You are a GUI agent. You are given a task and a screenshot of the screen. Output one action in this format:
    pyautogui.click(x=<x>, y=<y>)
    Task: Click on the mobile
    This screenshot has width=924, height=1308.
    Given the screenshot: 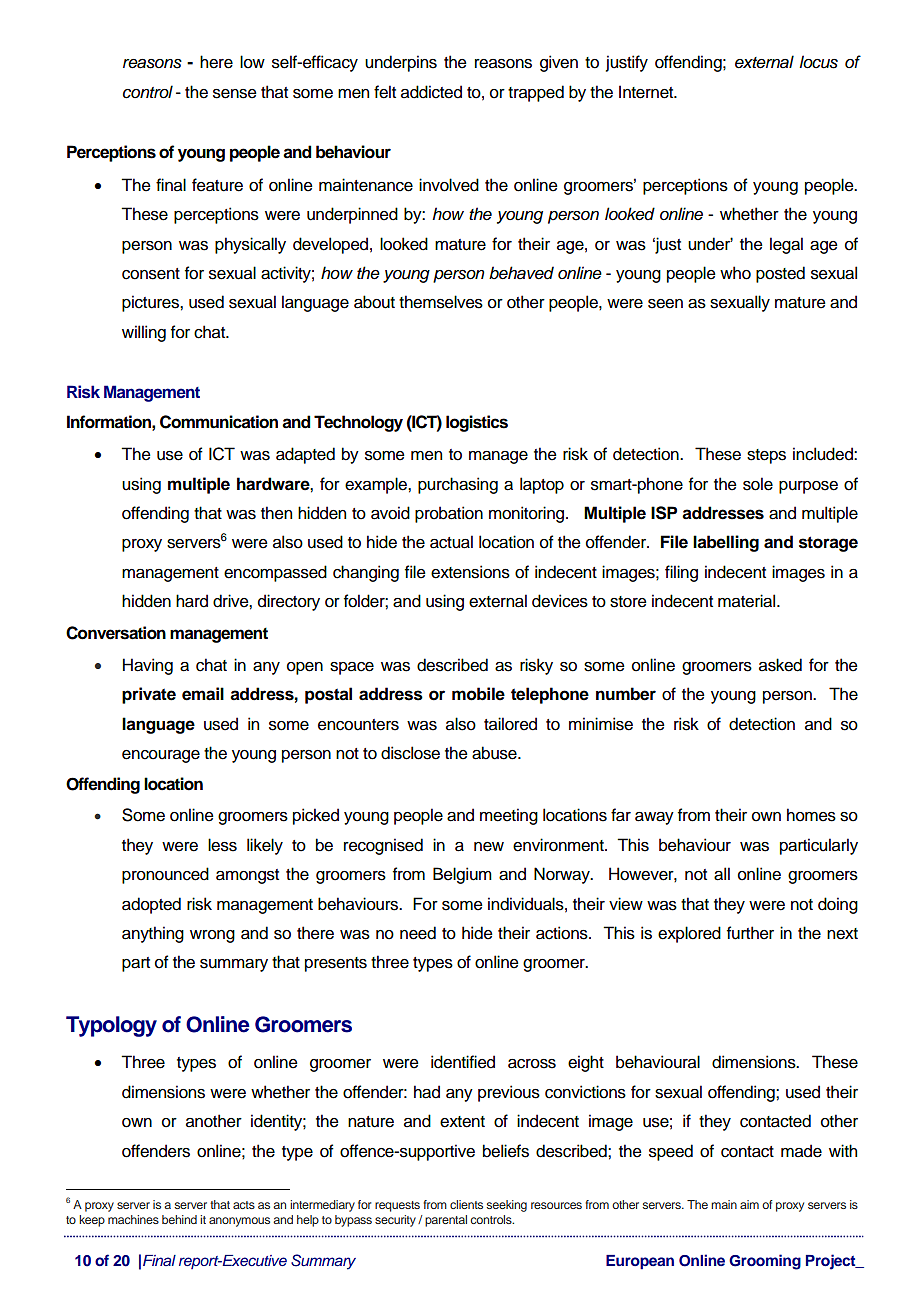 What is the action you would take?
    pyautogui.click(x=478, y=694)
